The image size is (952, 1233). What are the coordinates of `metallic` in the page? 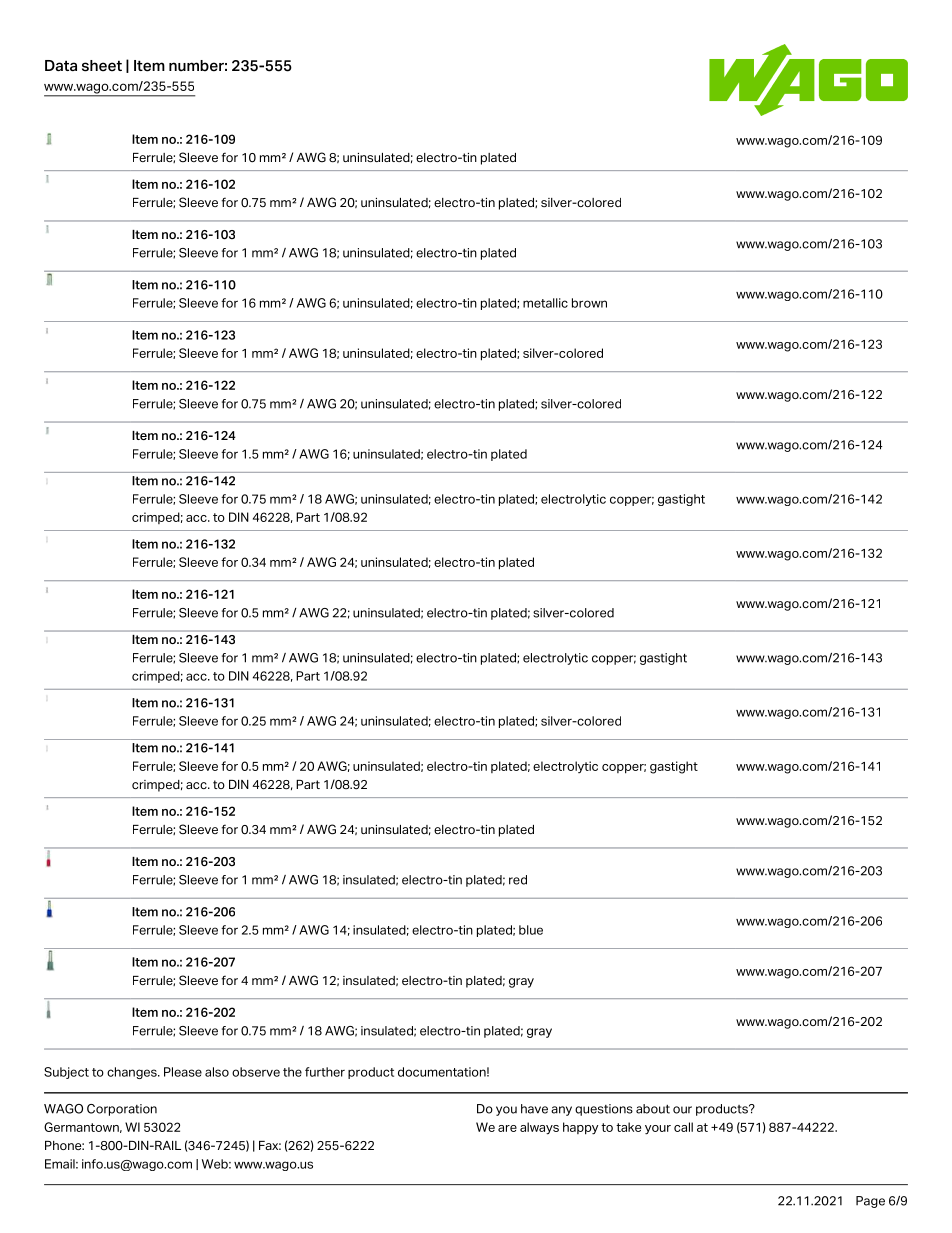 It's located at (545, 303).
